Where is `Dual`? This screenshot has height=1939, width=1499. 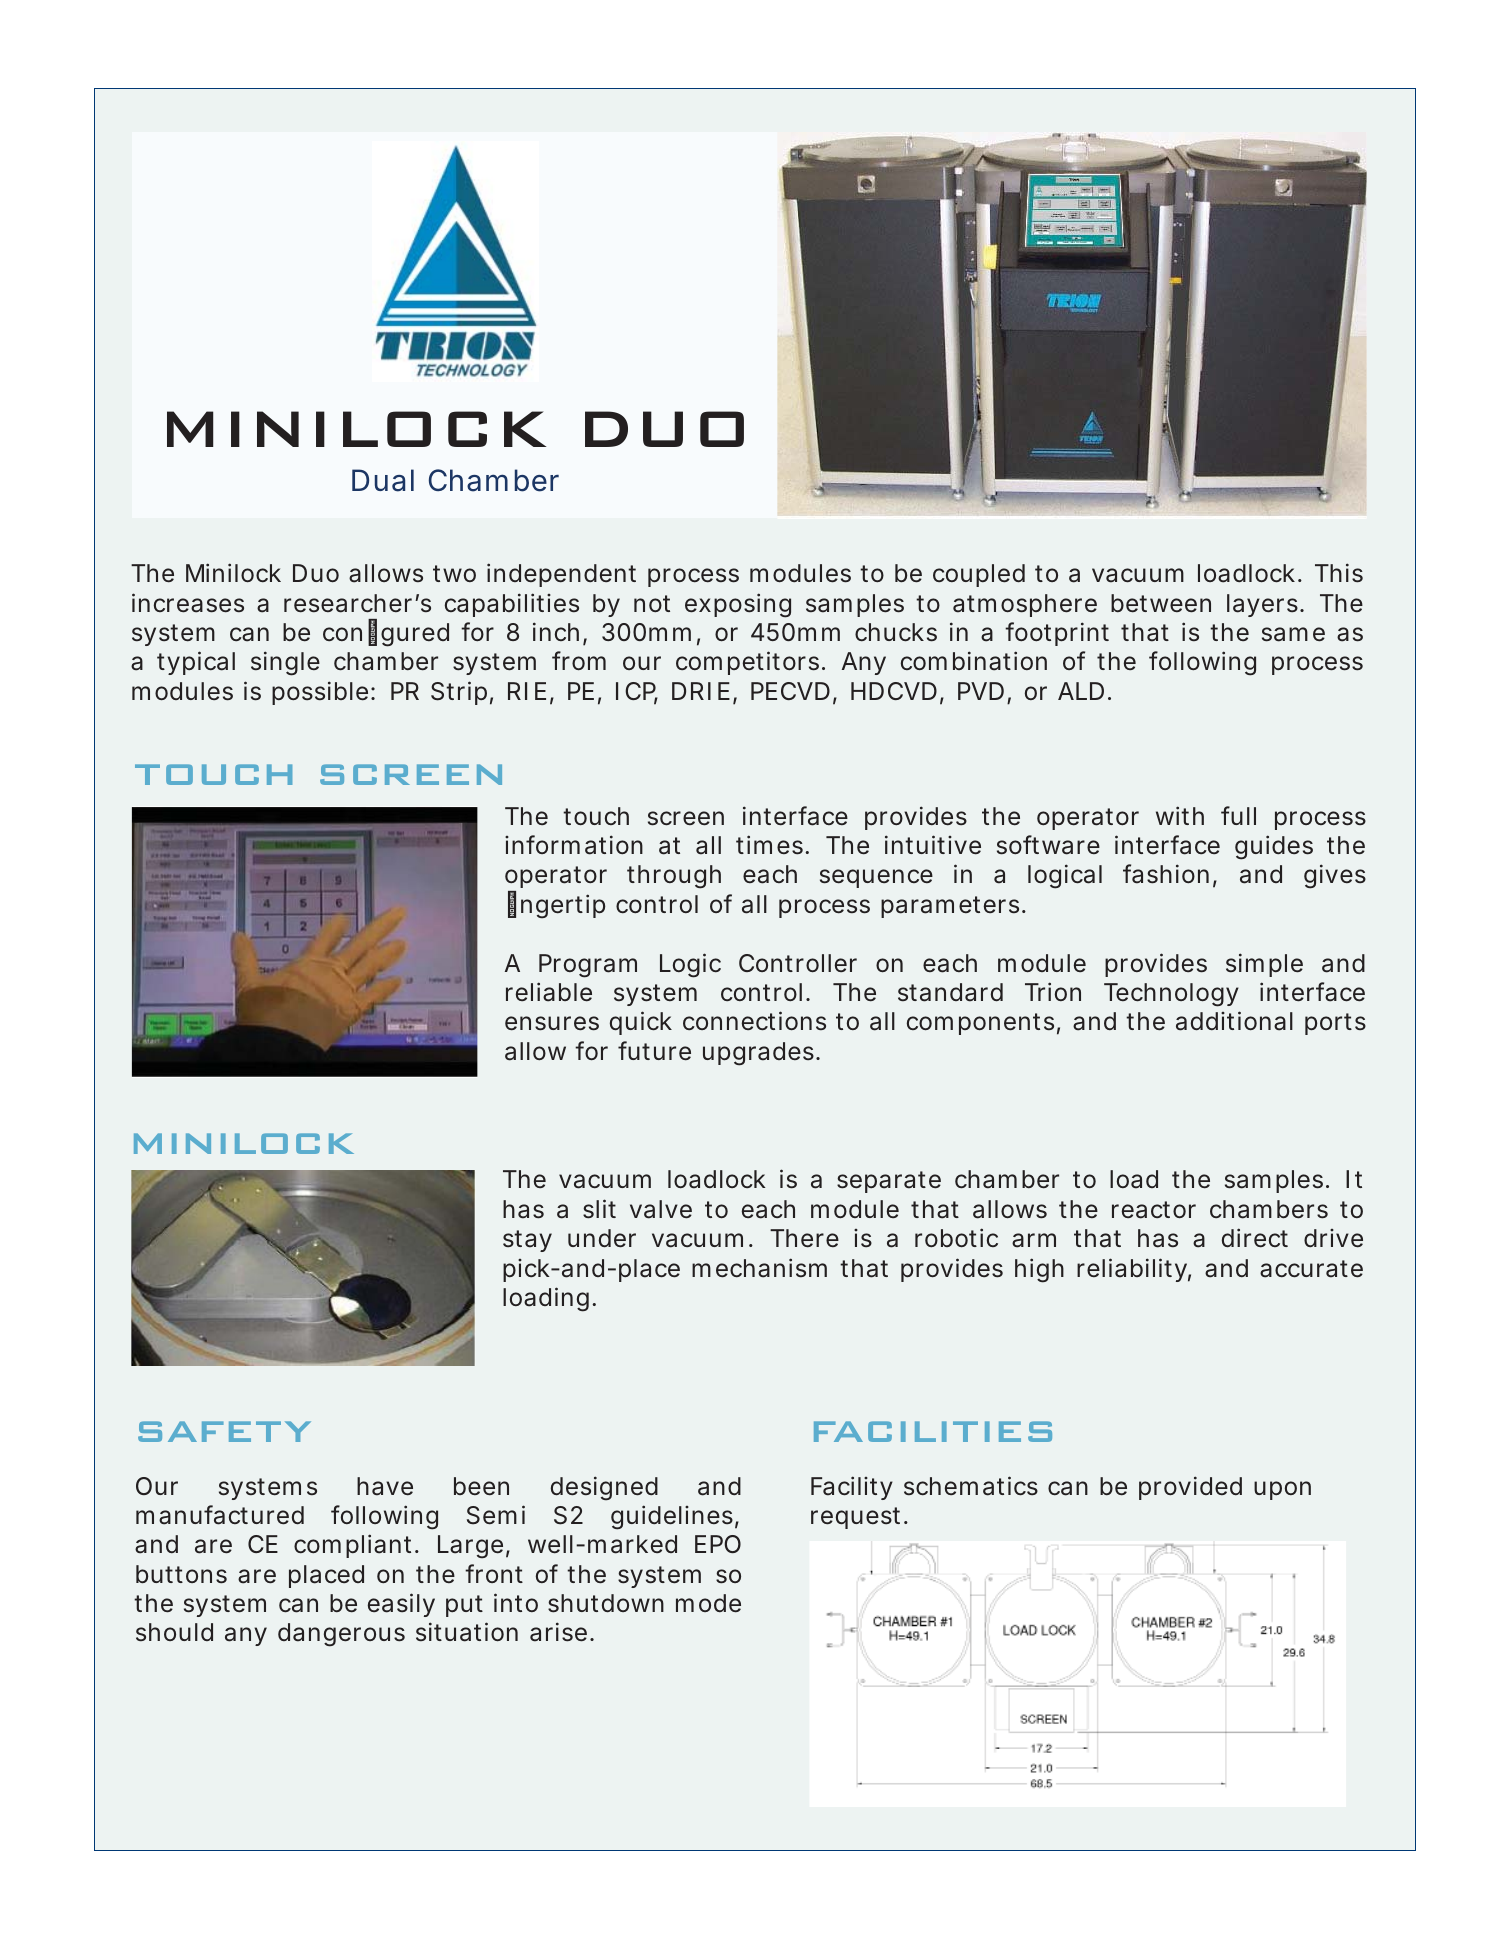
Dual is located at coordinates (383, 480).
